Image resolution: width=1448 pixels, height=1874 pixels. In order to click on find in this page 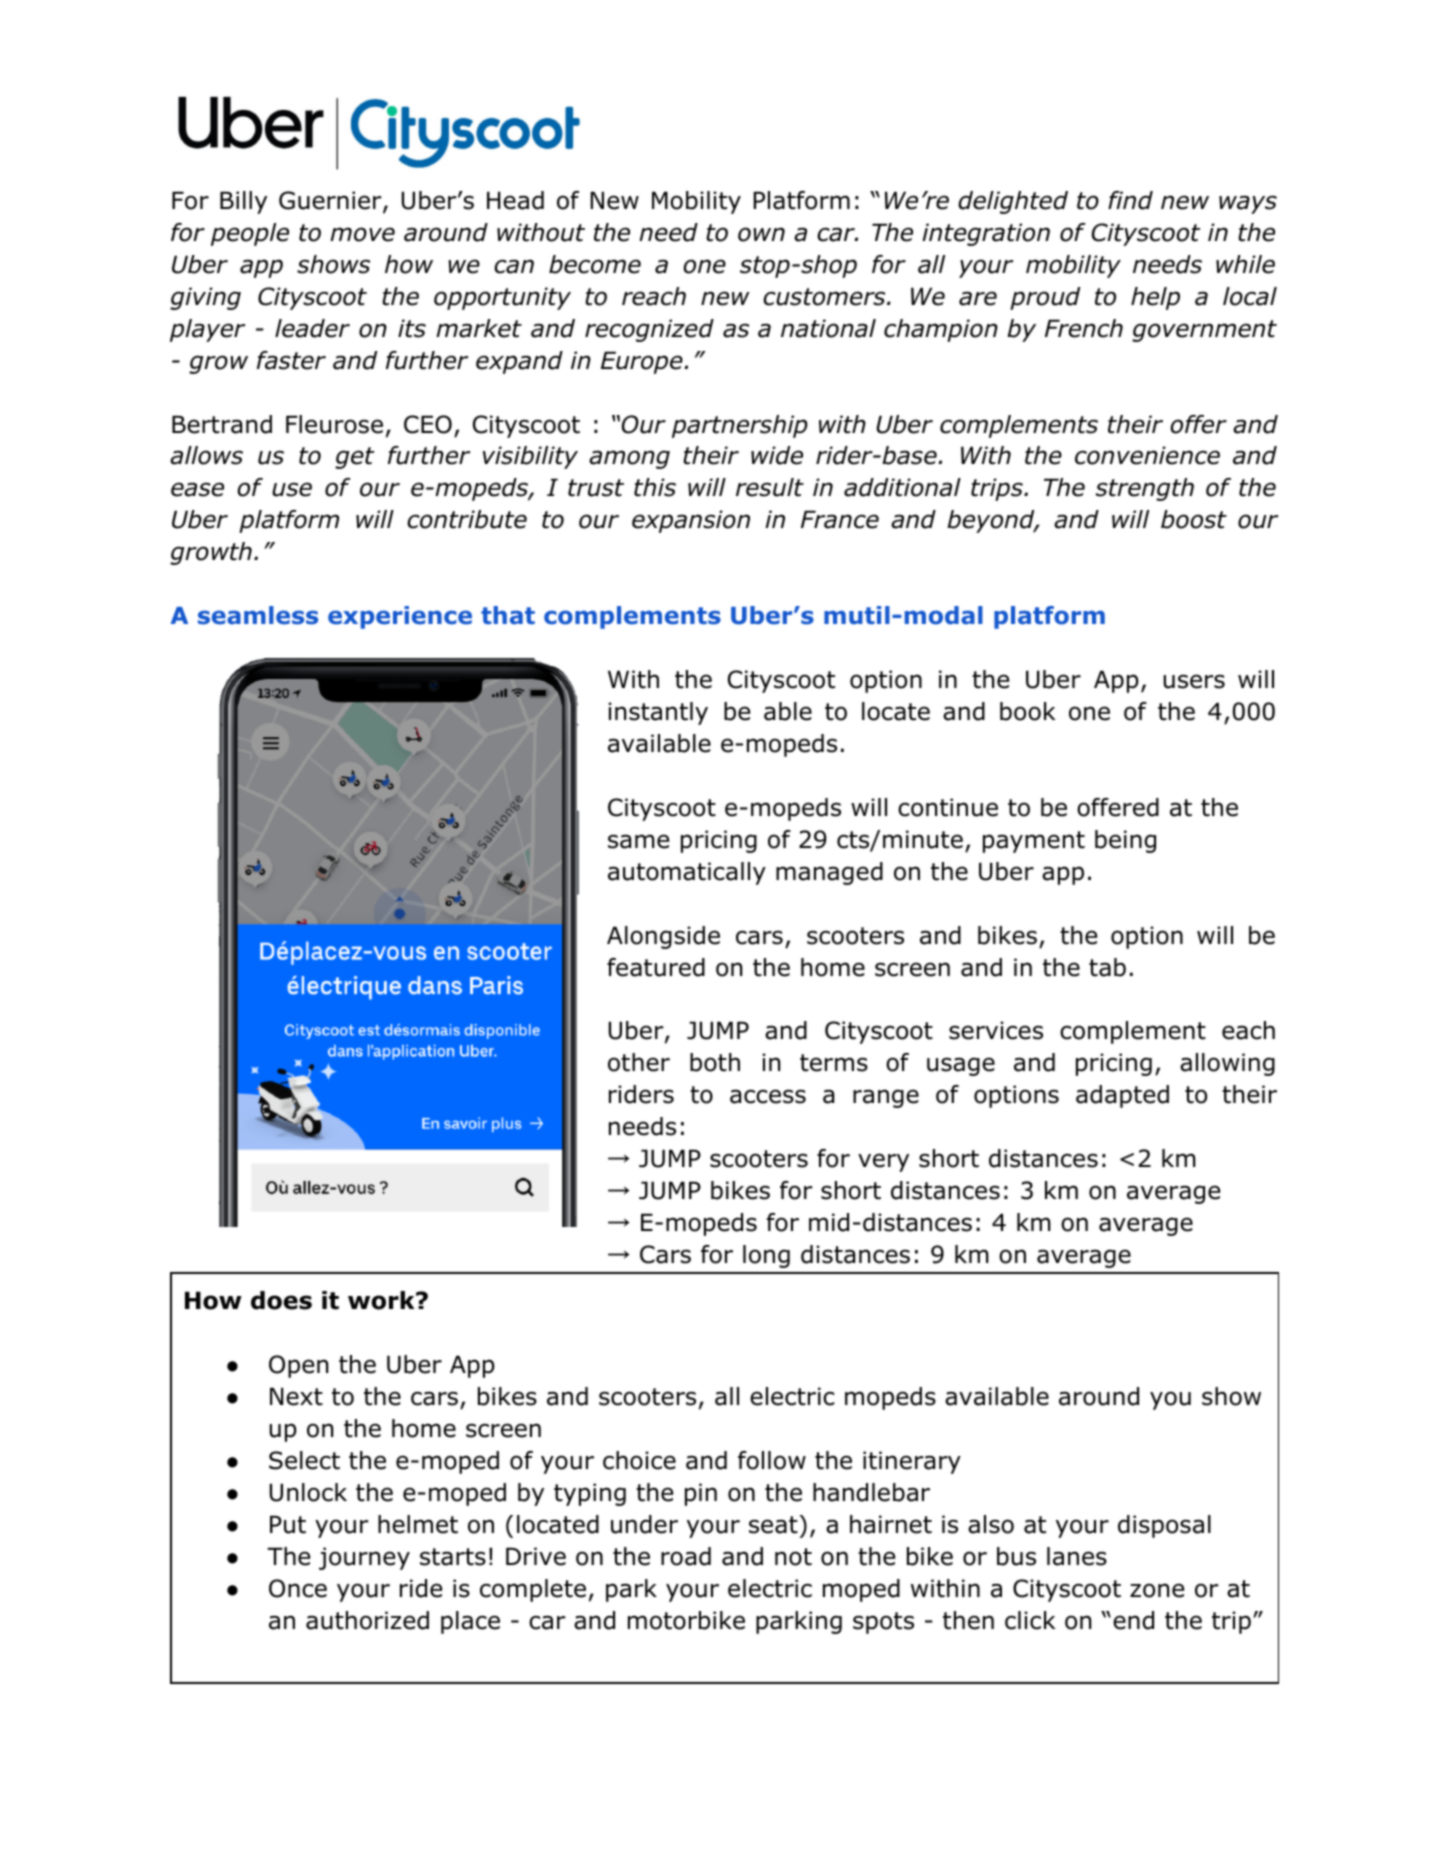, I will do `click(1130, 200)`.
